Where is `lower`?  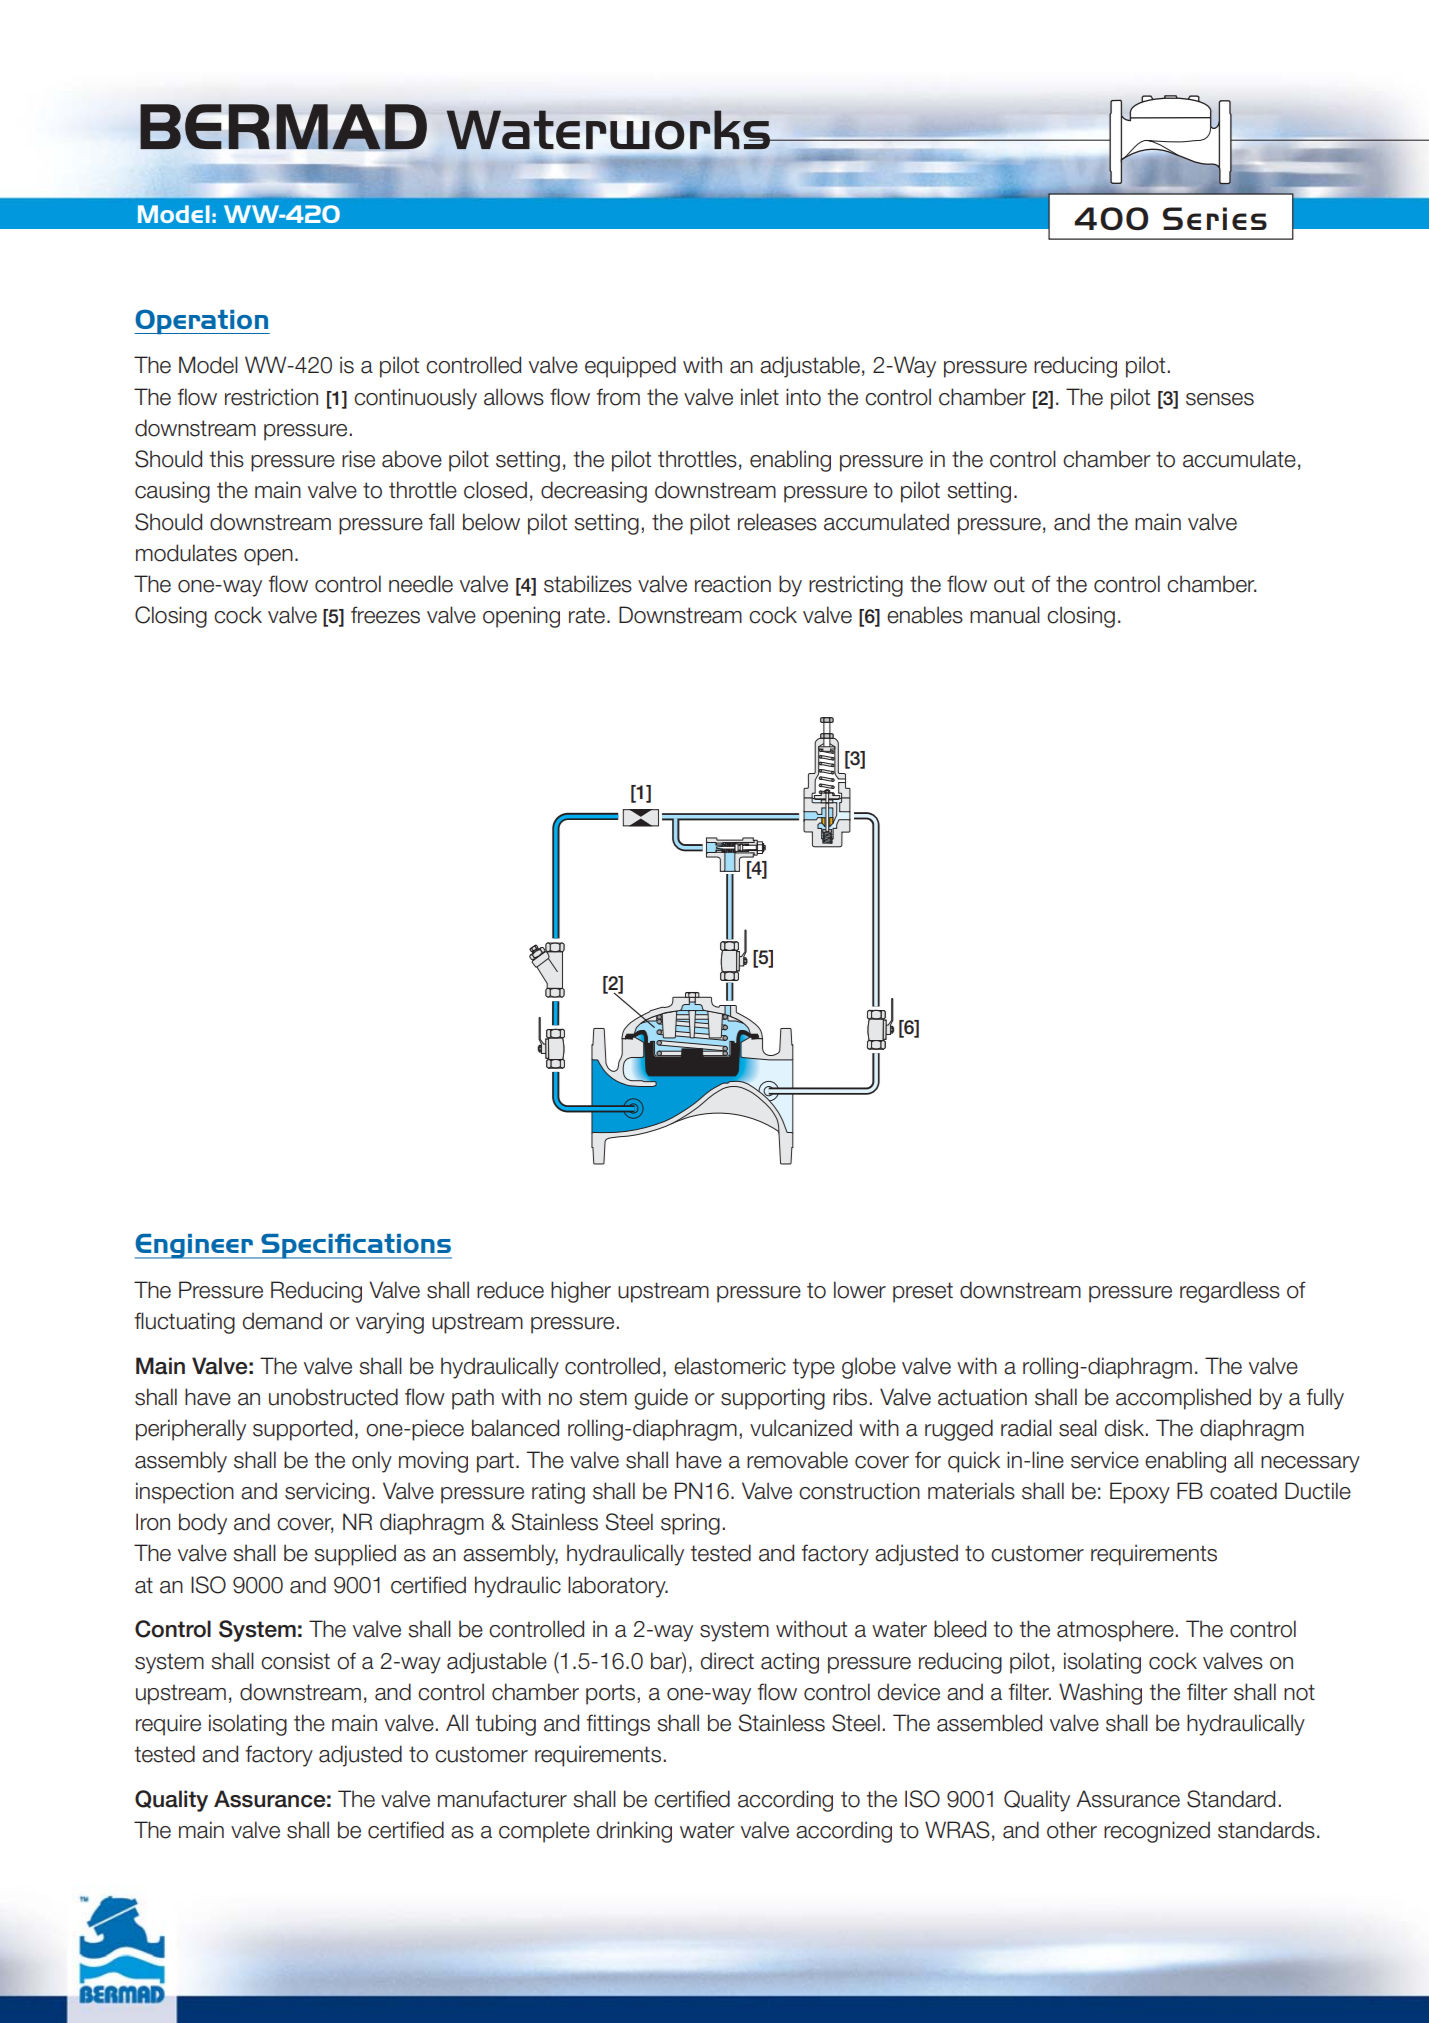
lower is located at coordinates (860, 1290).
